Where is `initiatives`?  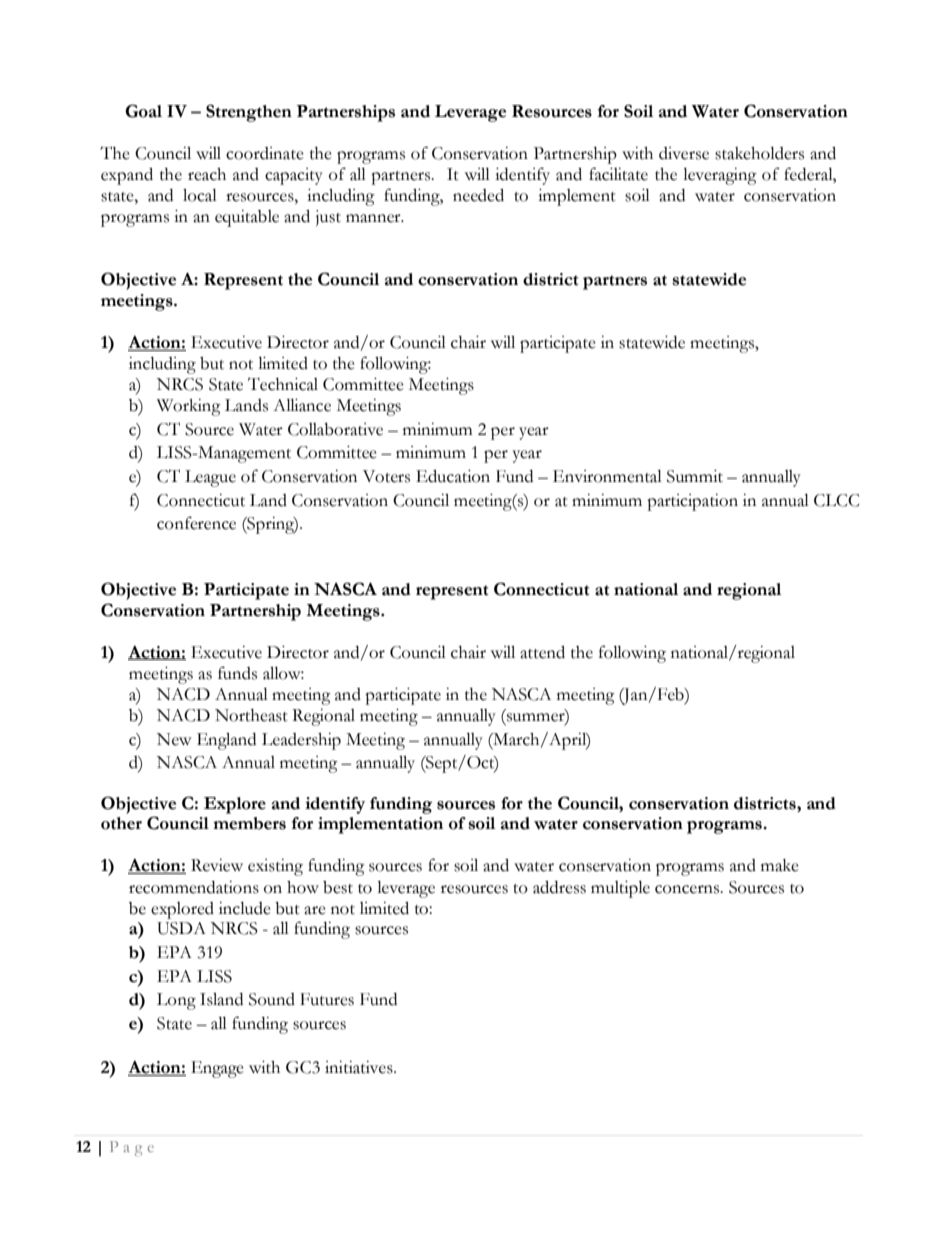 initiatives is located at coordinates (360, 1067).
